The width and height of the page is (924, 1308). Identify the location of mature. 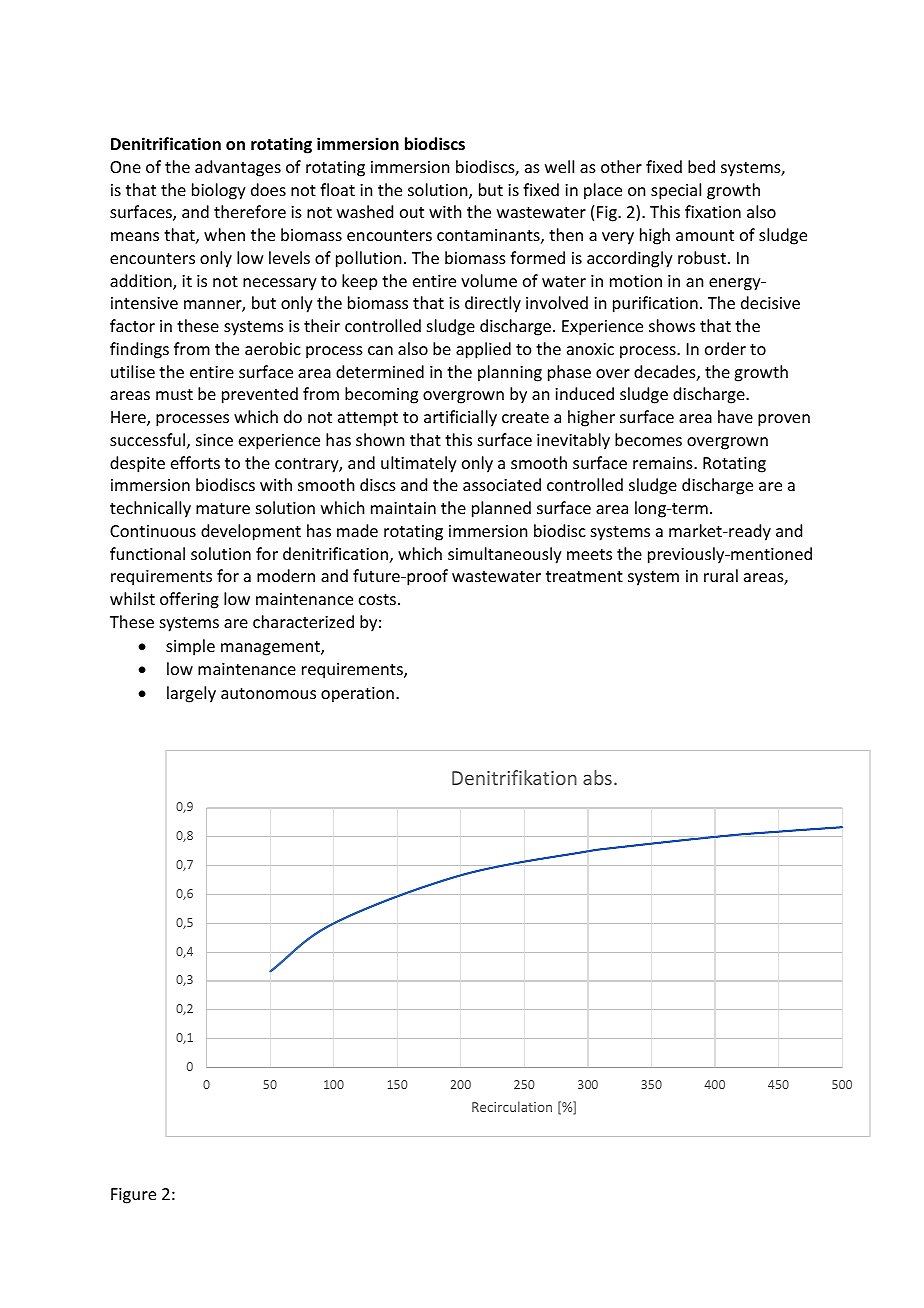
(223, 508).
